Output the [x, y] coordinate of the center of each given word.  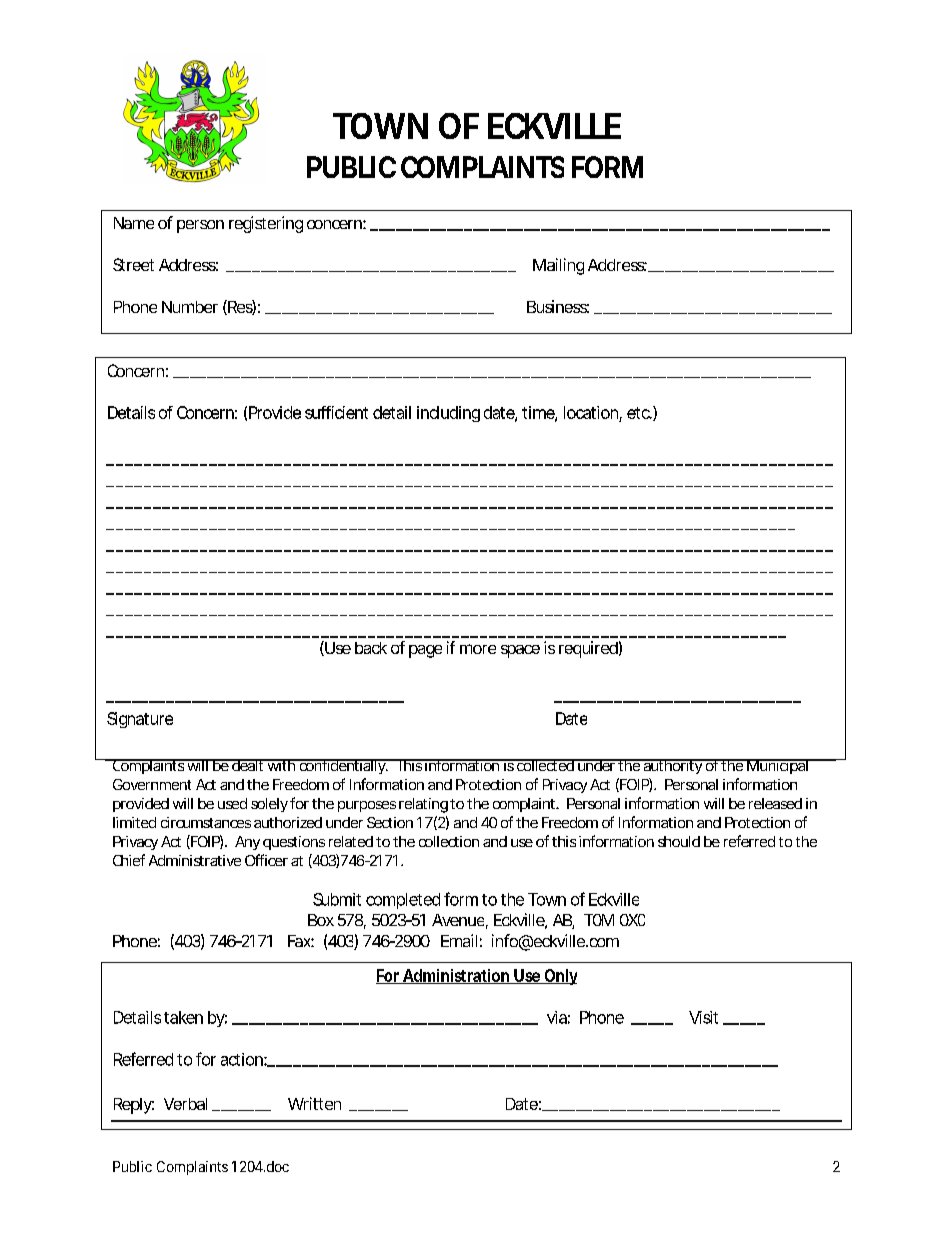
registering [266, 224]
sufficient [336, 412]
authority [672, 766]
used [232, 803]
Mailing [558, 266]
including [448, 414]
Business [558, 306]
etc [639, 413]
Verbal [185, 1104]
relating [423, 805]
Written [314, 1103]
